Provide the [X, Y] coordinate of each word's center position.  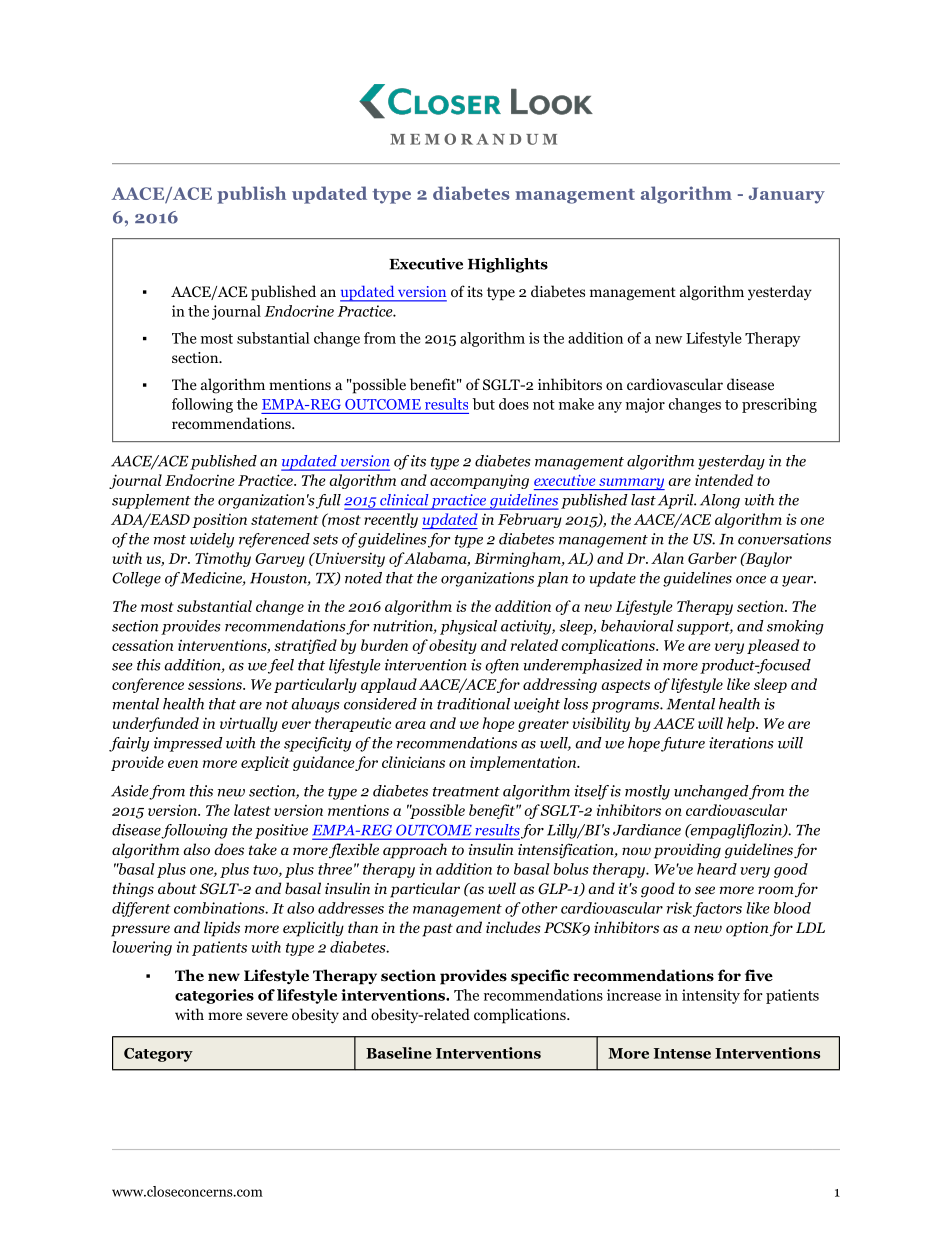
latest [252, 810]
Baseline [399, 1053]
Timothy [223, 559]
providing [687, 851]
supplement [151, 501]
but [484, 404]
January [787, 195]
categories [214, 996]
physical [468, 627]
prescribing [779, 405]
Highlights [508, 265]
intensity [711, 996]
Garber [712, 558]
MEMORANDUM [473, 139]
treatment [466, 792]
